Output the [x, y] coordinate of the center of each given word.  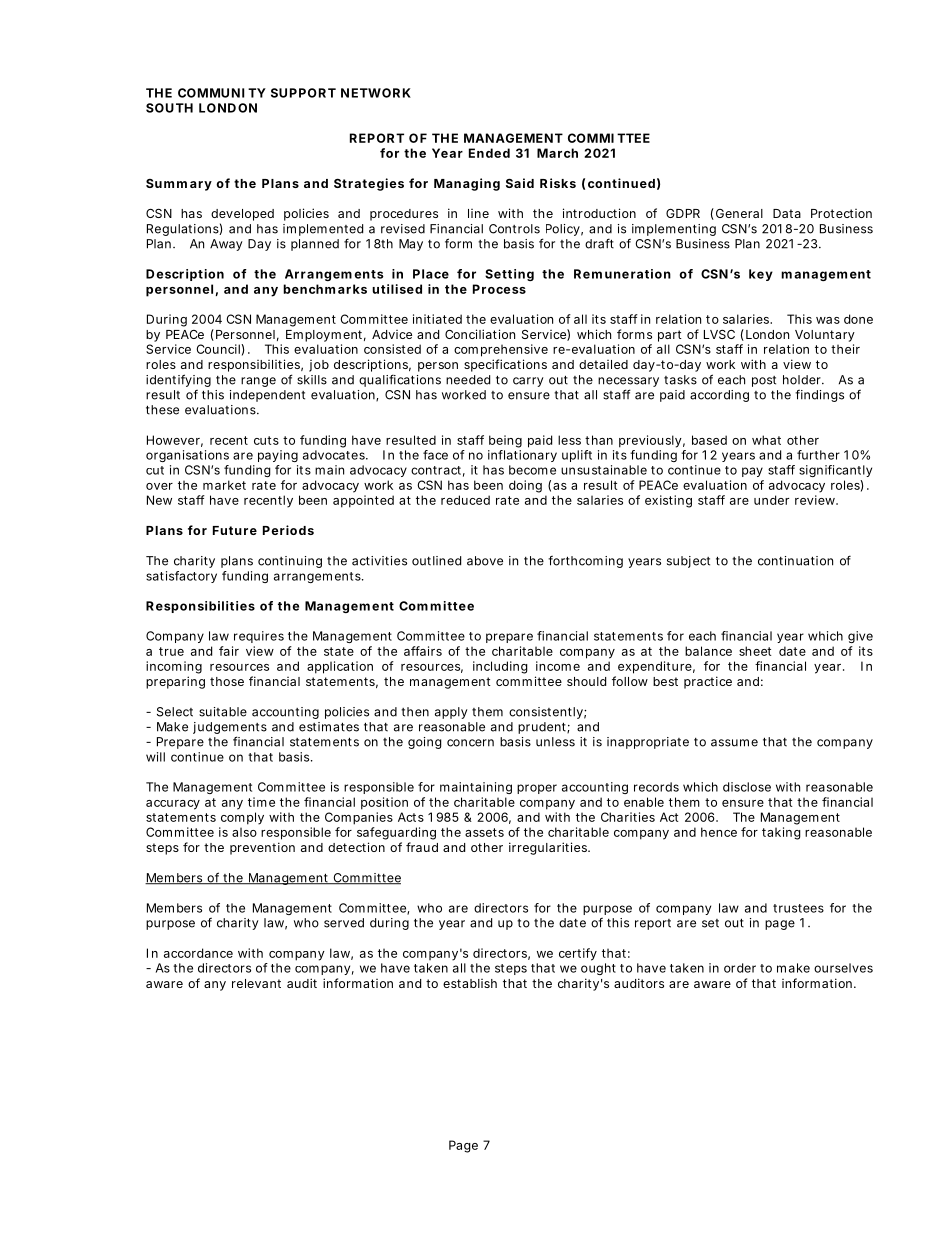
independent [267, 396]
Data [787, 213]
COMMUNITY [222, 93]
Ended [489, 153]
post [764, 381]
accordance [198, 953]
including [500, 667]
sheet [755, 651]
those [227, 681]
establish [470, 983]
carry [528, 382]
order [740, 968]
